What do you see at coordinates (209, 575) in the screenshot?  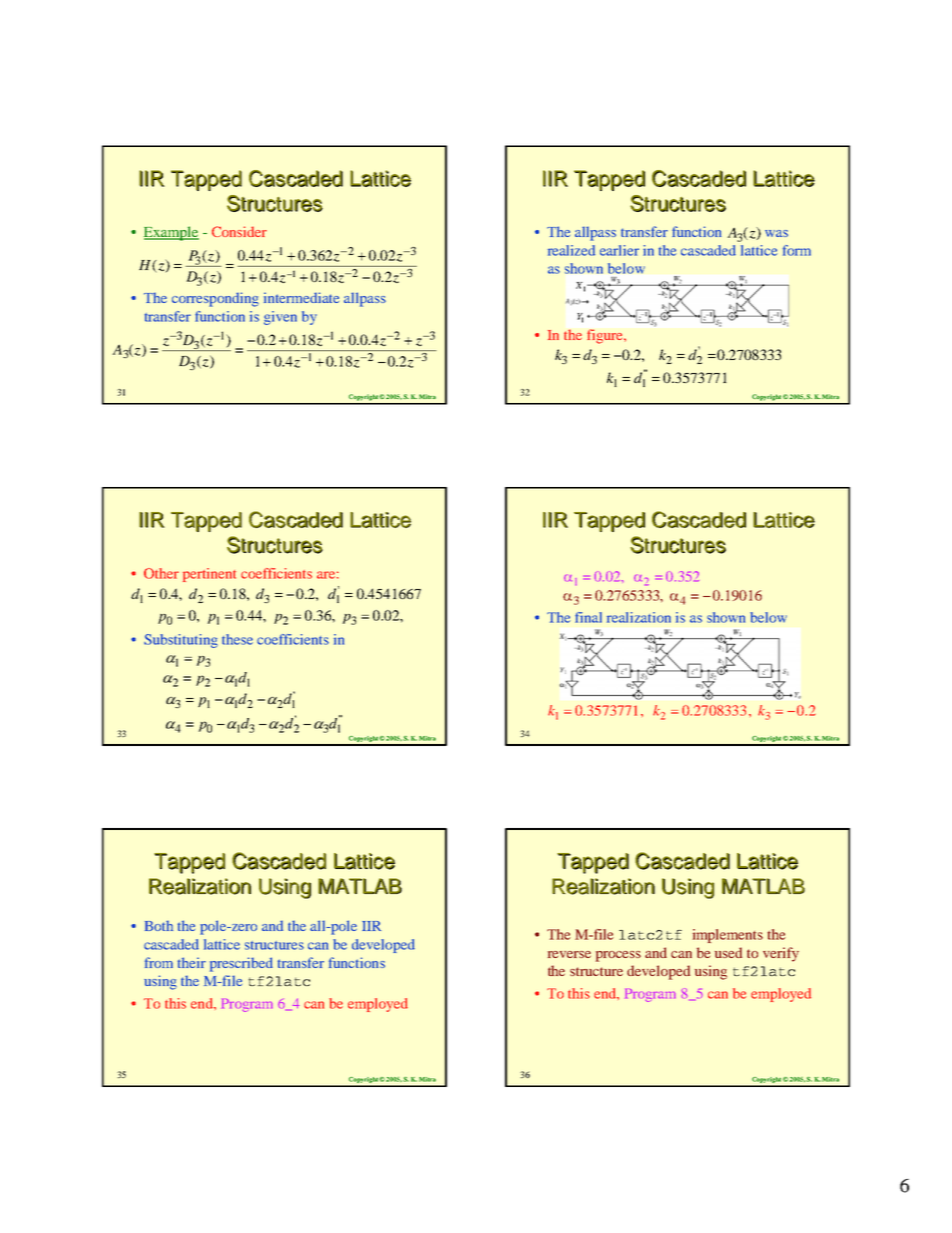 I see `pertinent` at bounding box center [209, 575].
